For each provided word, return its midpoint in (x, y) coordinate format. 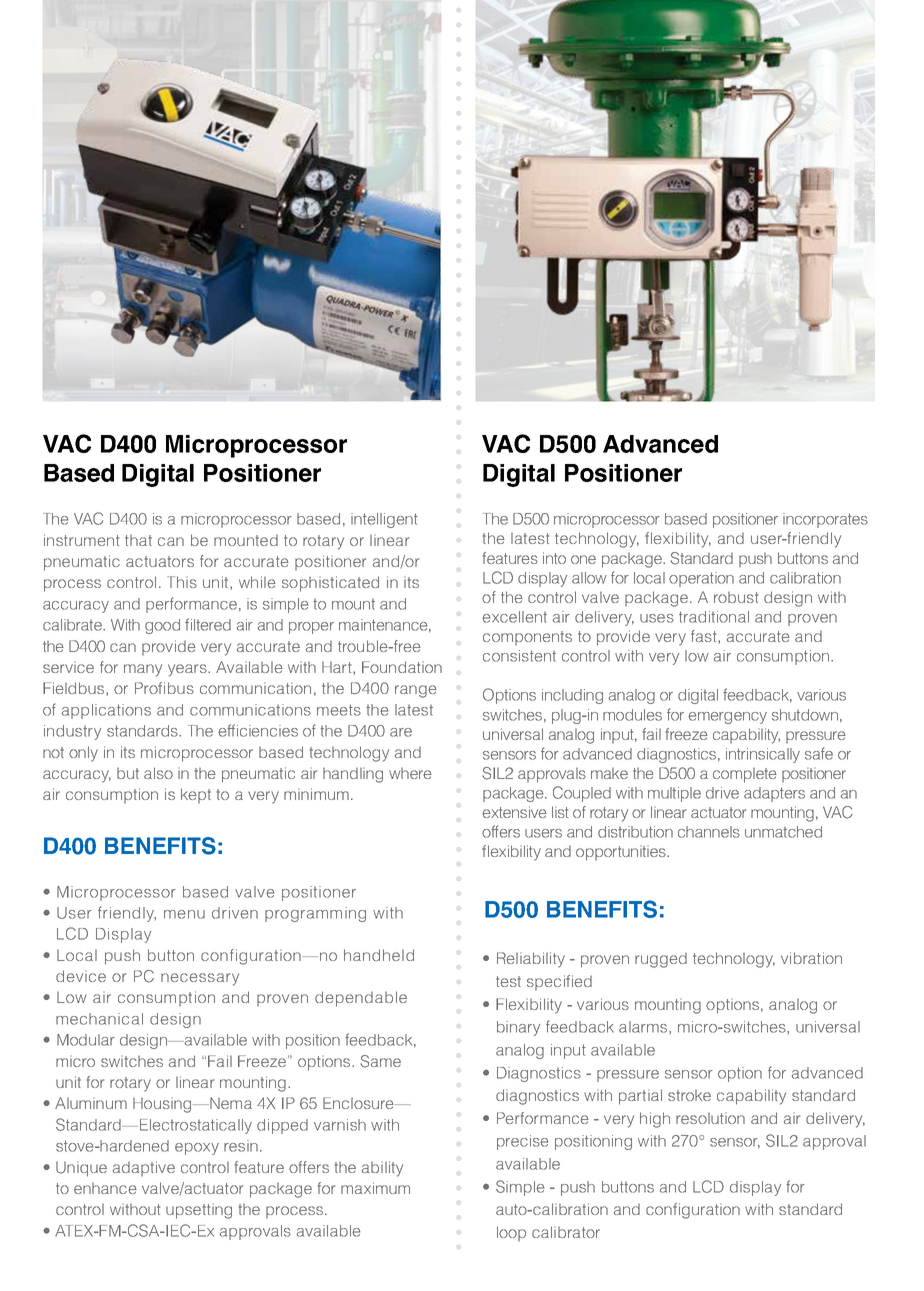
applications (106, 711)
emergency (727, 718)
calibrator (566, 1232)
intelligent (384, 520)
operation (701, 579)
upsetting (199, 1211)
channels (709, 832)
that (138, 540)
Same (381, 1061)
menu (184, 914)
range (416, 691)
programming (315, 914)
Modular (86, 1040)
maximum (375, 1188)
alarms (644, 1027)
